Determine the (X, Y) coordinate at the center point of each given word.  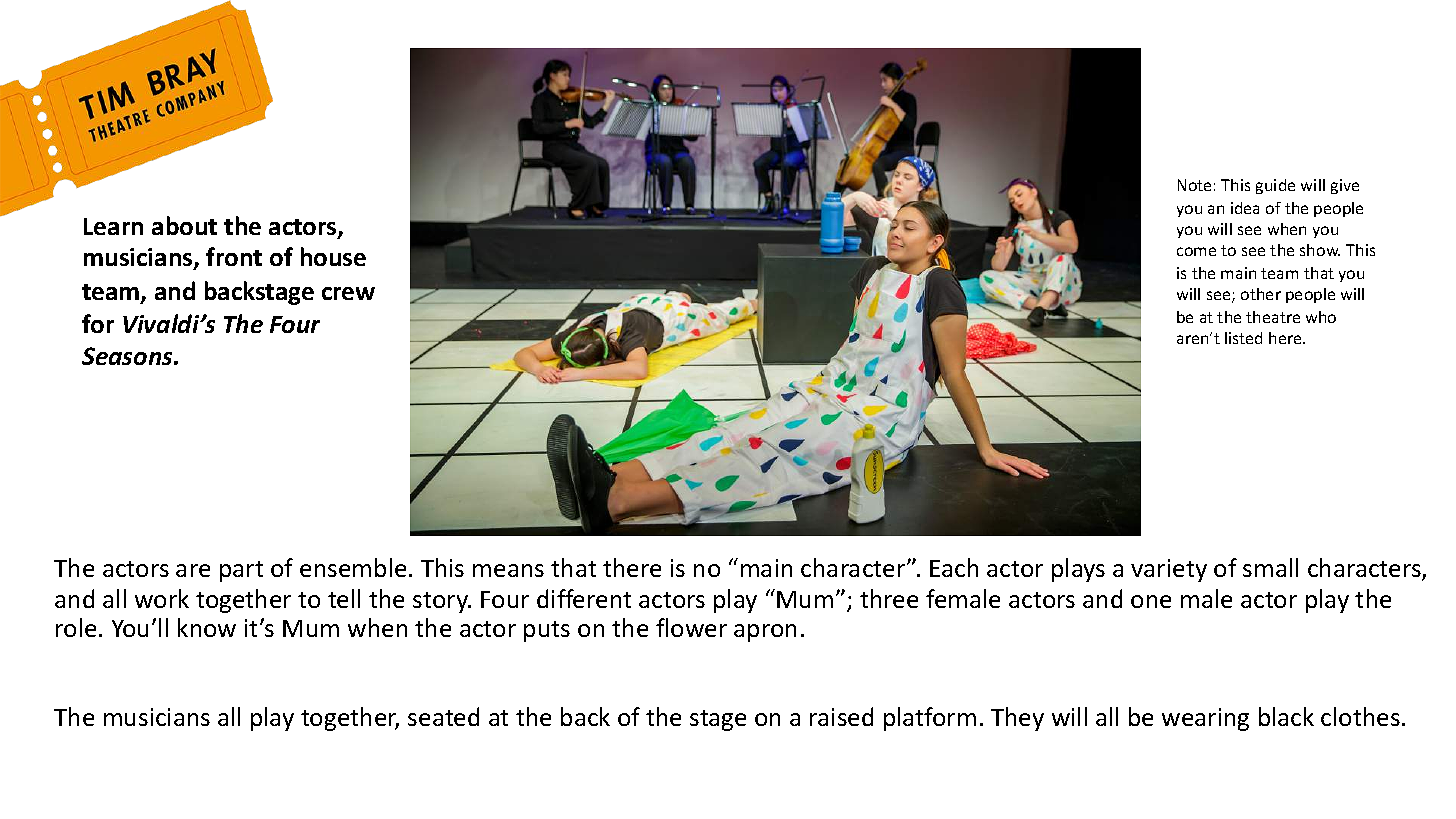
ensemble (353, 567)
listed (1243, 338)
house (333, 256)
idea (1245, 208)
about (184, 225)
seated (443, 716)
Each (954, 567)
